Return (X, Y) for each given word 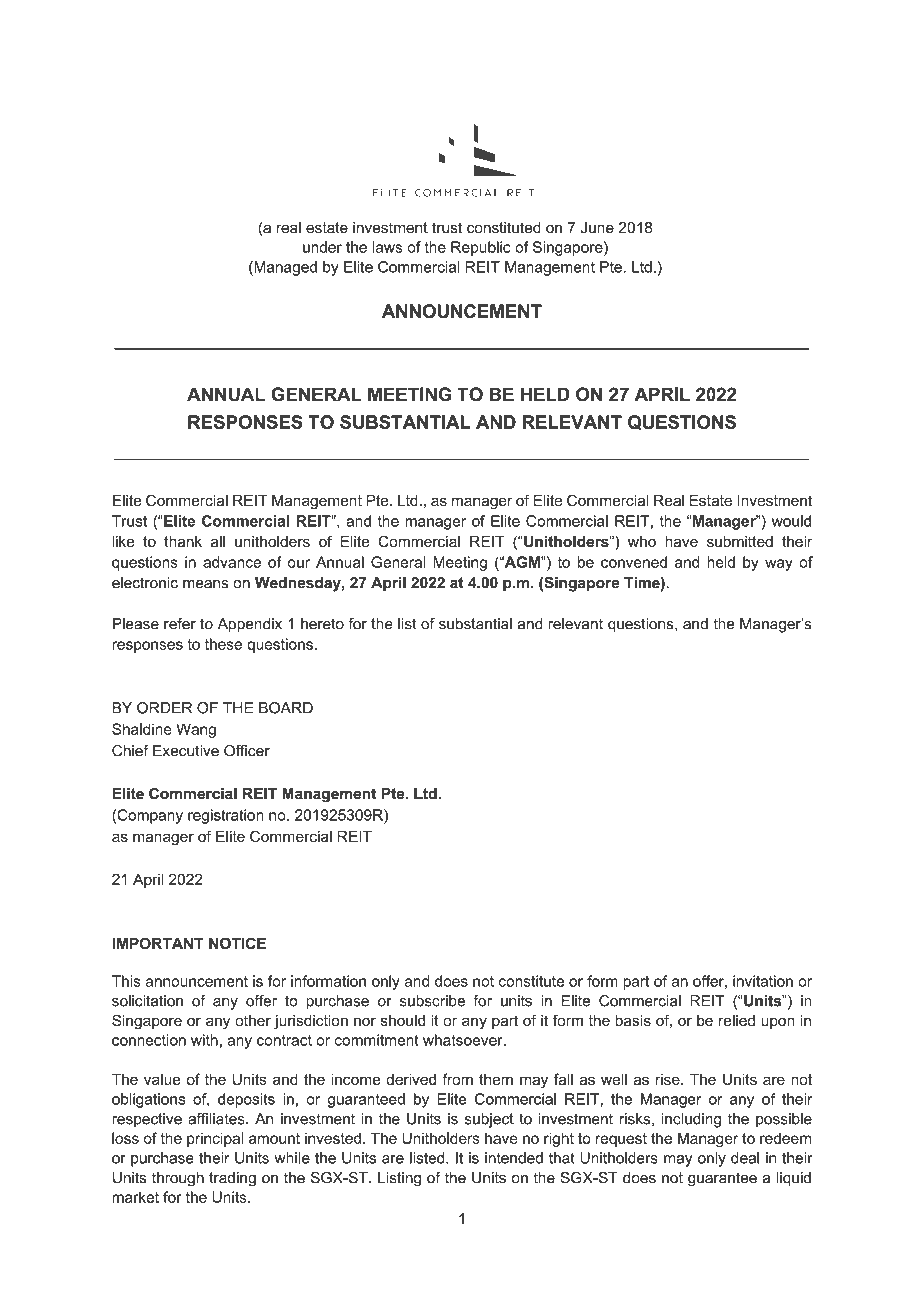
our (298, 563)
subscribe (432, 1001)
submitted (740, 542)
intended (514, 1158)
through (178, 1179)
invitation (763, 981)
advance (232, 562)
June (597, 228)
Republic (480, 248)
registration (226, 816)
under (322, 247)
